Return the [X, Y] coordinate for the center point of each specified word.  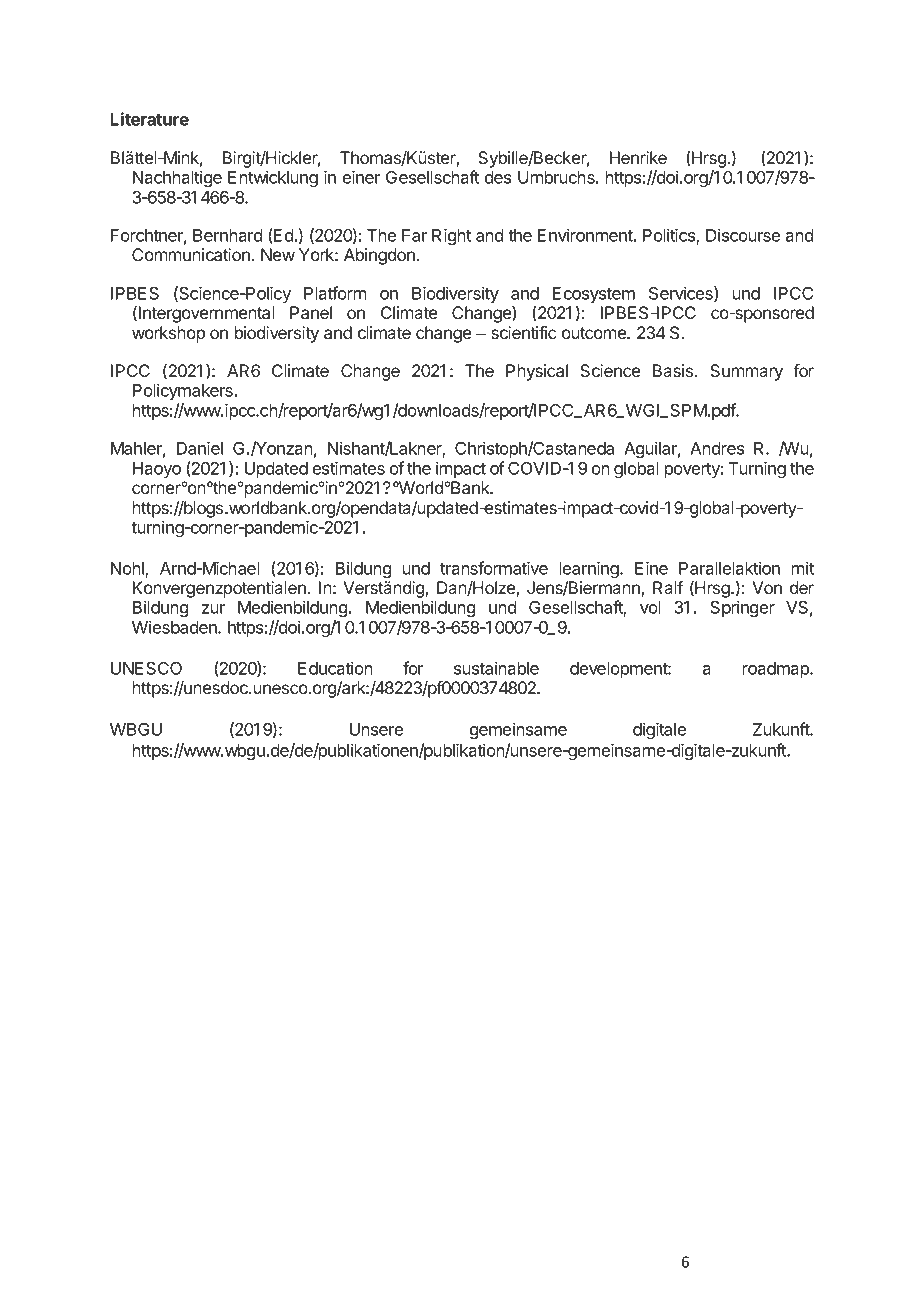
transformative [494, 568]
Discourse [743, 235]
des [498, 177]
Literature [149, 119]
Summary [746, 372]
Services [682, 294]
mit [803, 568]
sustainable [496, 668]
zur [213, 609]
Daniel [200, 448]
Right [451, 236]
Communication [191, 254]
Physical [537, 372]
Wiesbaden [175, 627]
